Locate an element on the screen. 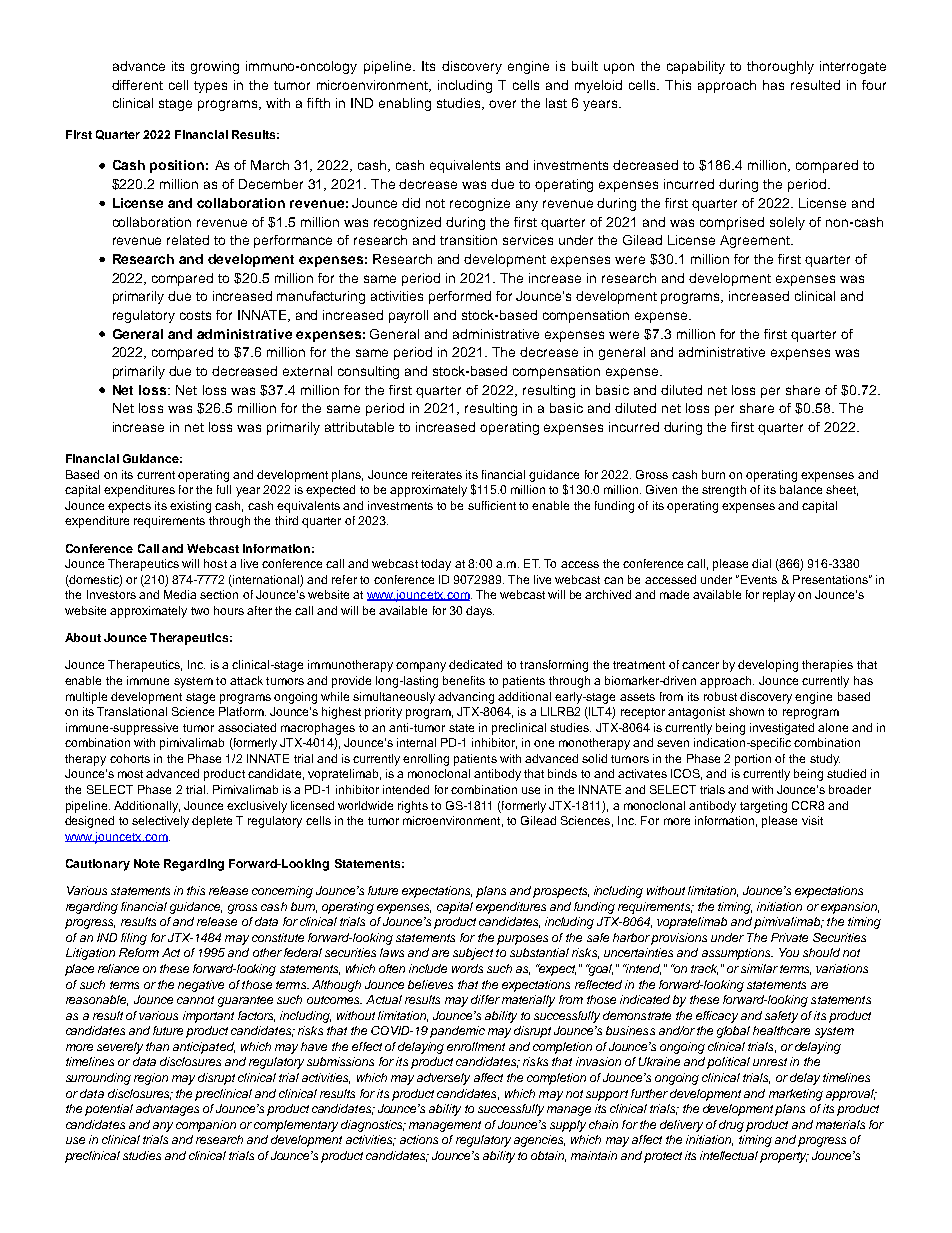  thoroughly is located at coordinates (780, 67).
